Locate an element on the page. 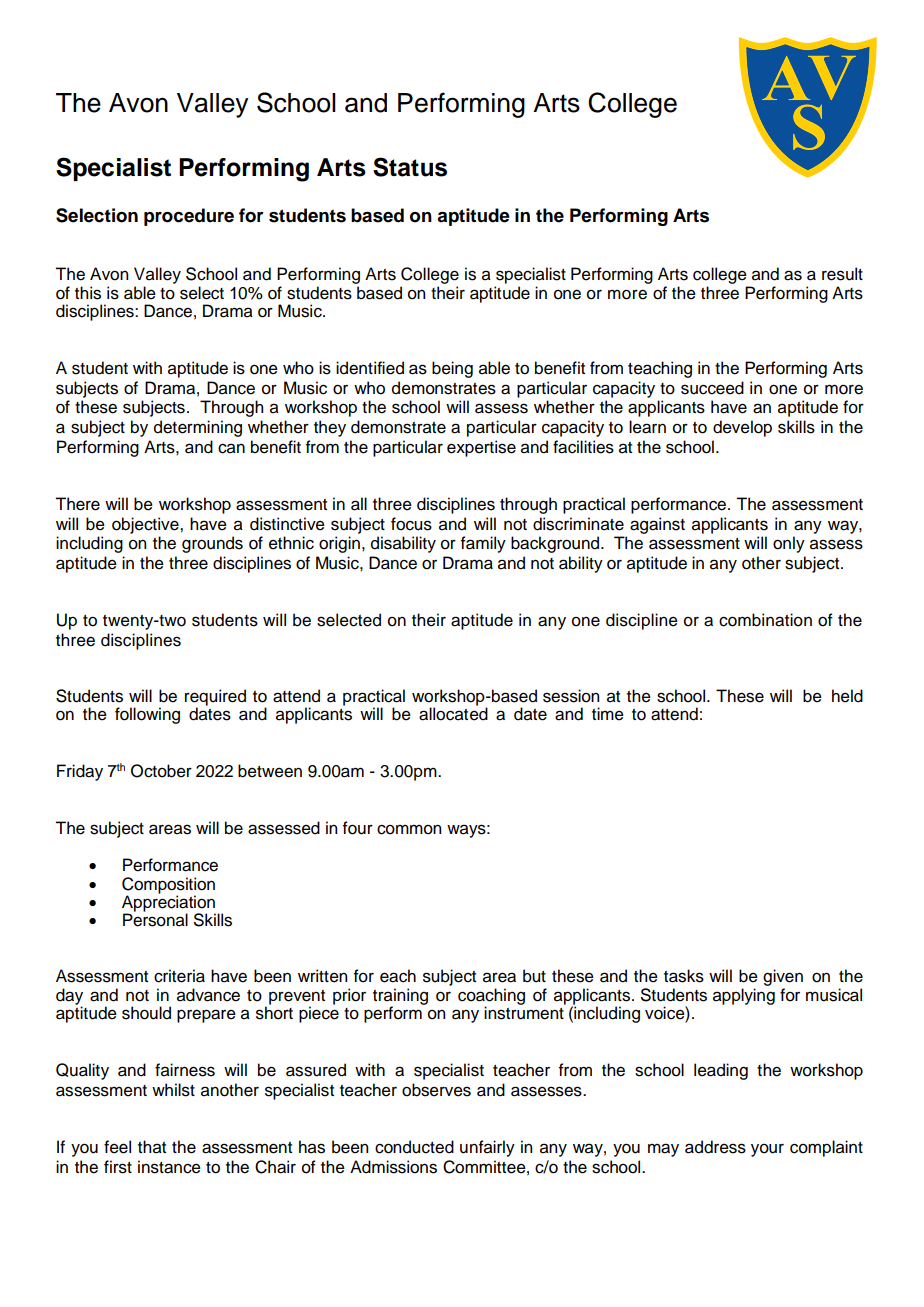 Image resolution: width=924 pixels, height=1307 pixels. result is located at coordinates (842, 274).
